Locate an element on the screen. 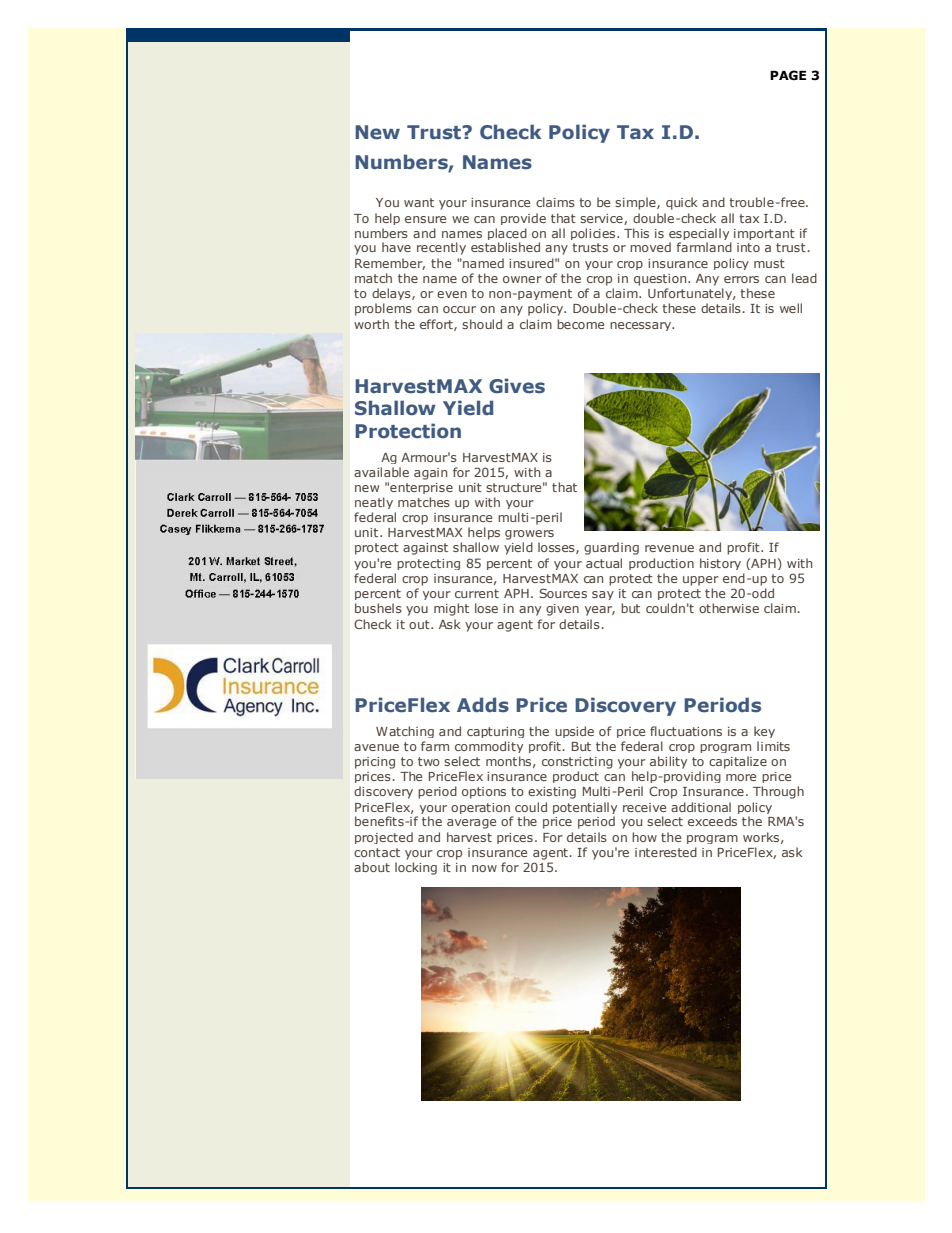  PAGE is located at coordinates (788, 75).
